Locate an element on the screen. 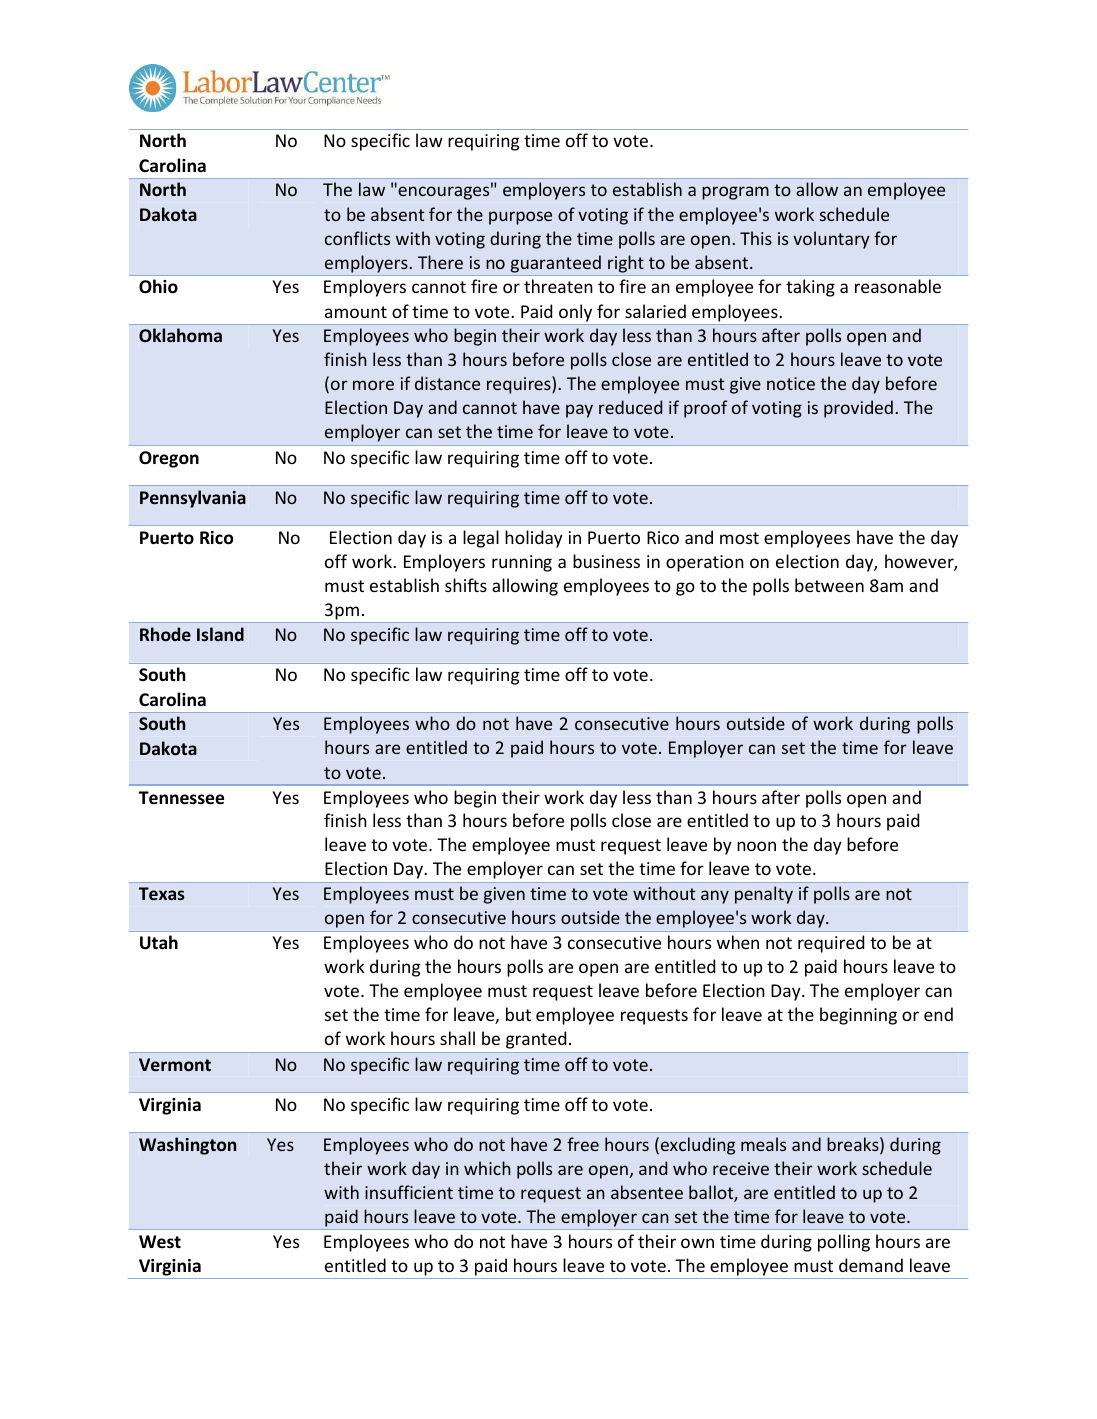 Image resolution: width=1097 pixels, height=1419 pixels. purpose is located at coordinates (520, 218).
